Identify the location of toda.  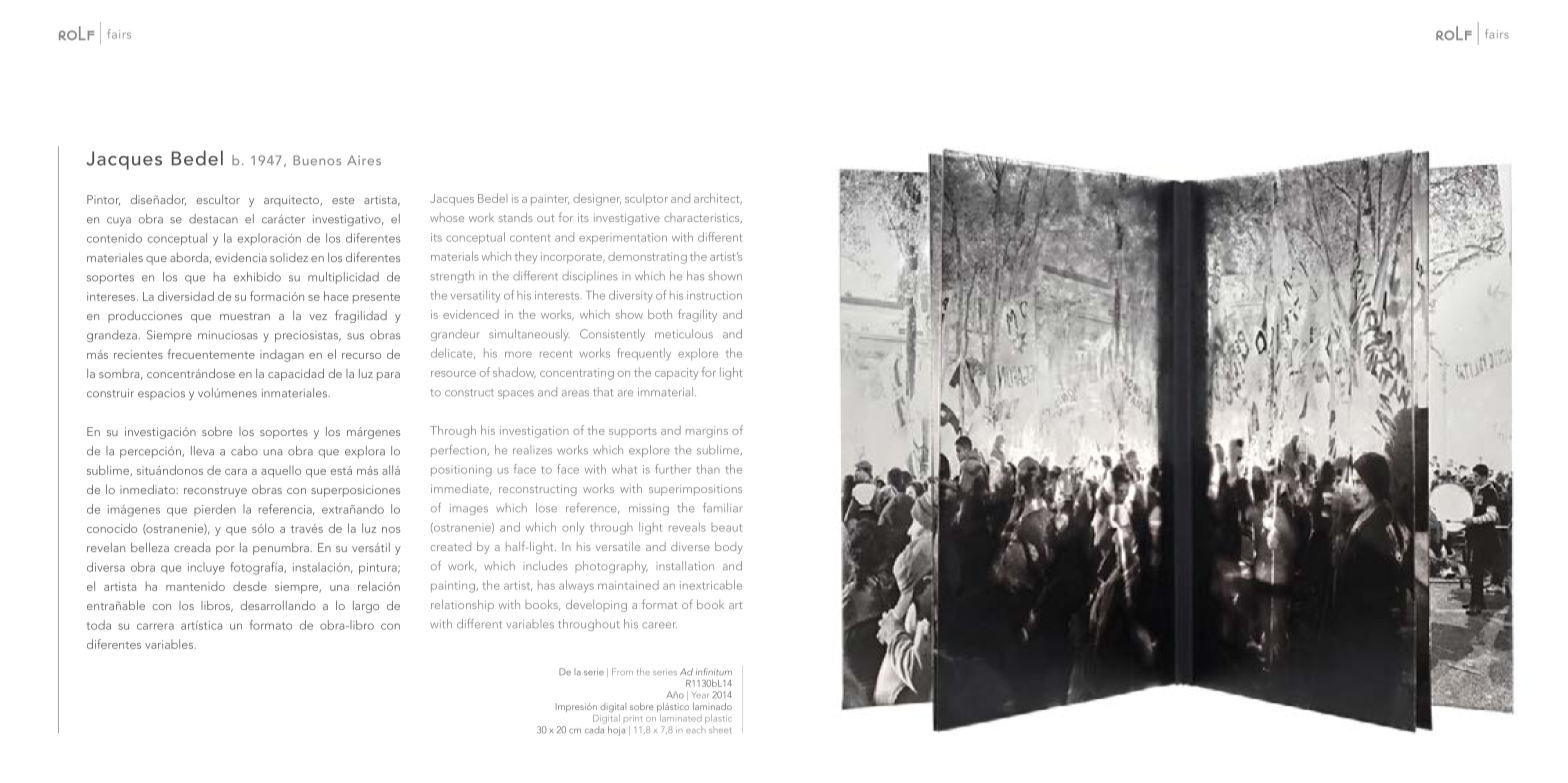
(99, 625).
